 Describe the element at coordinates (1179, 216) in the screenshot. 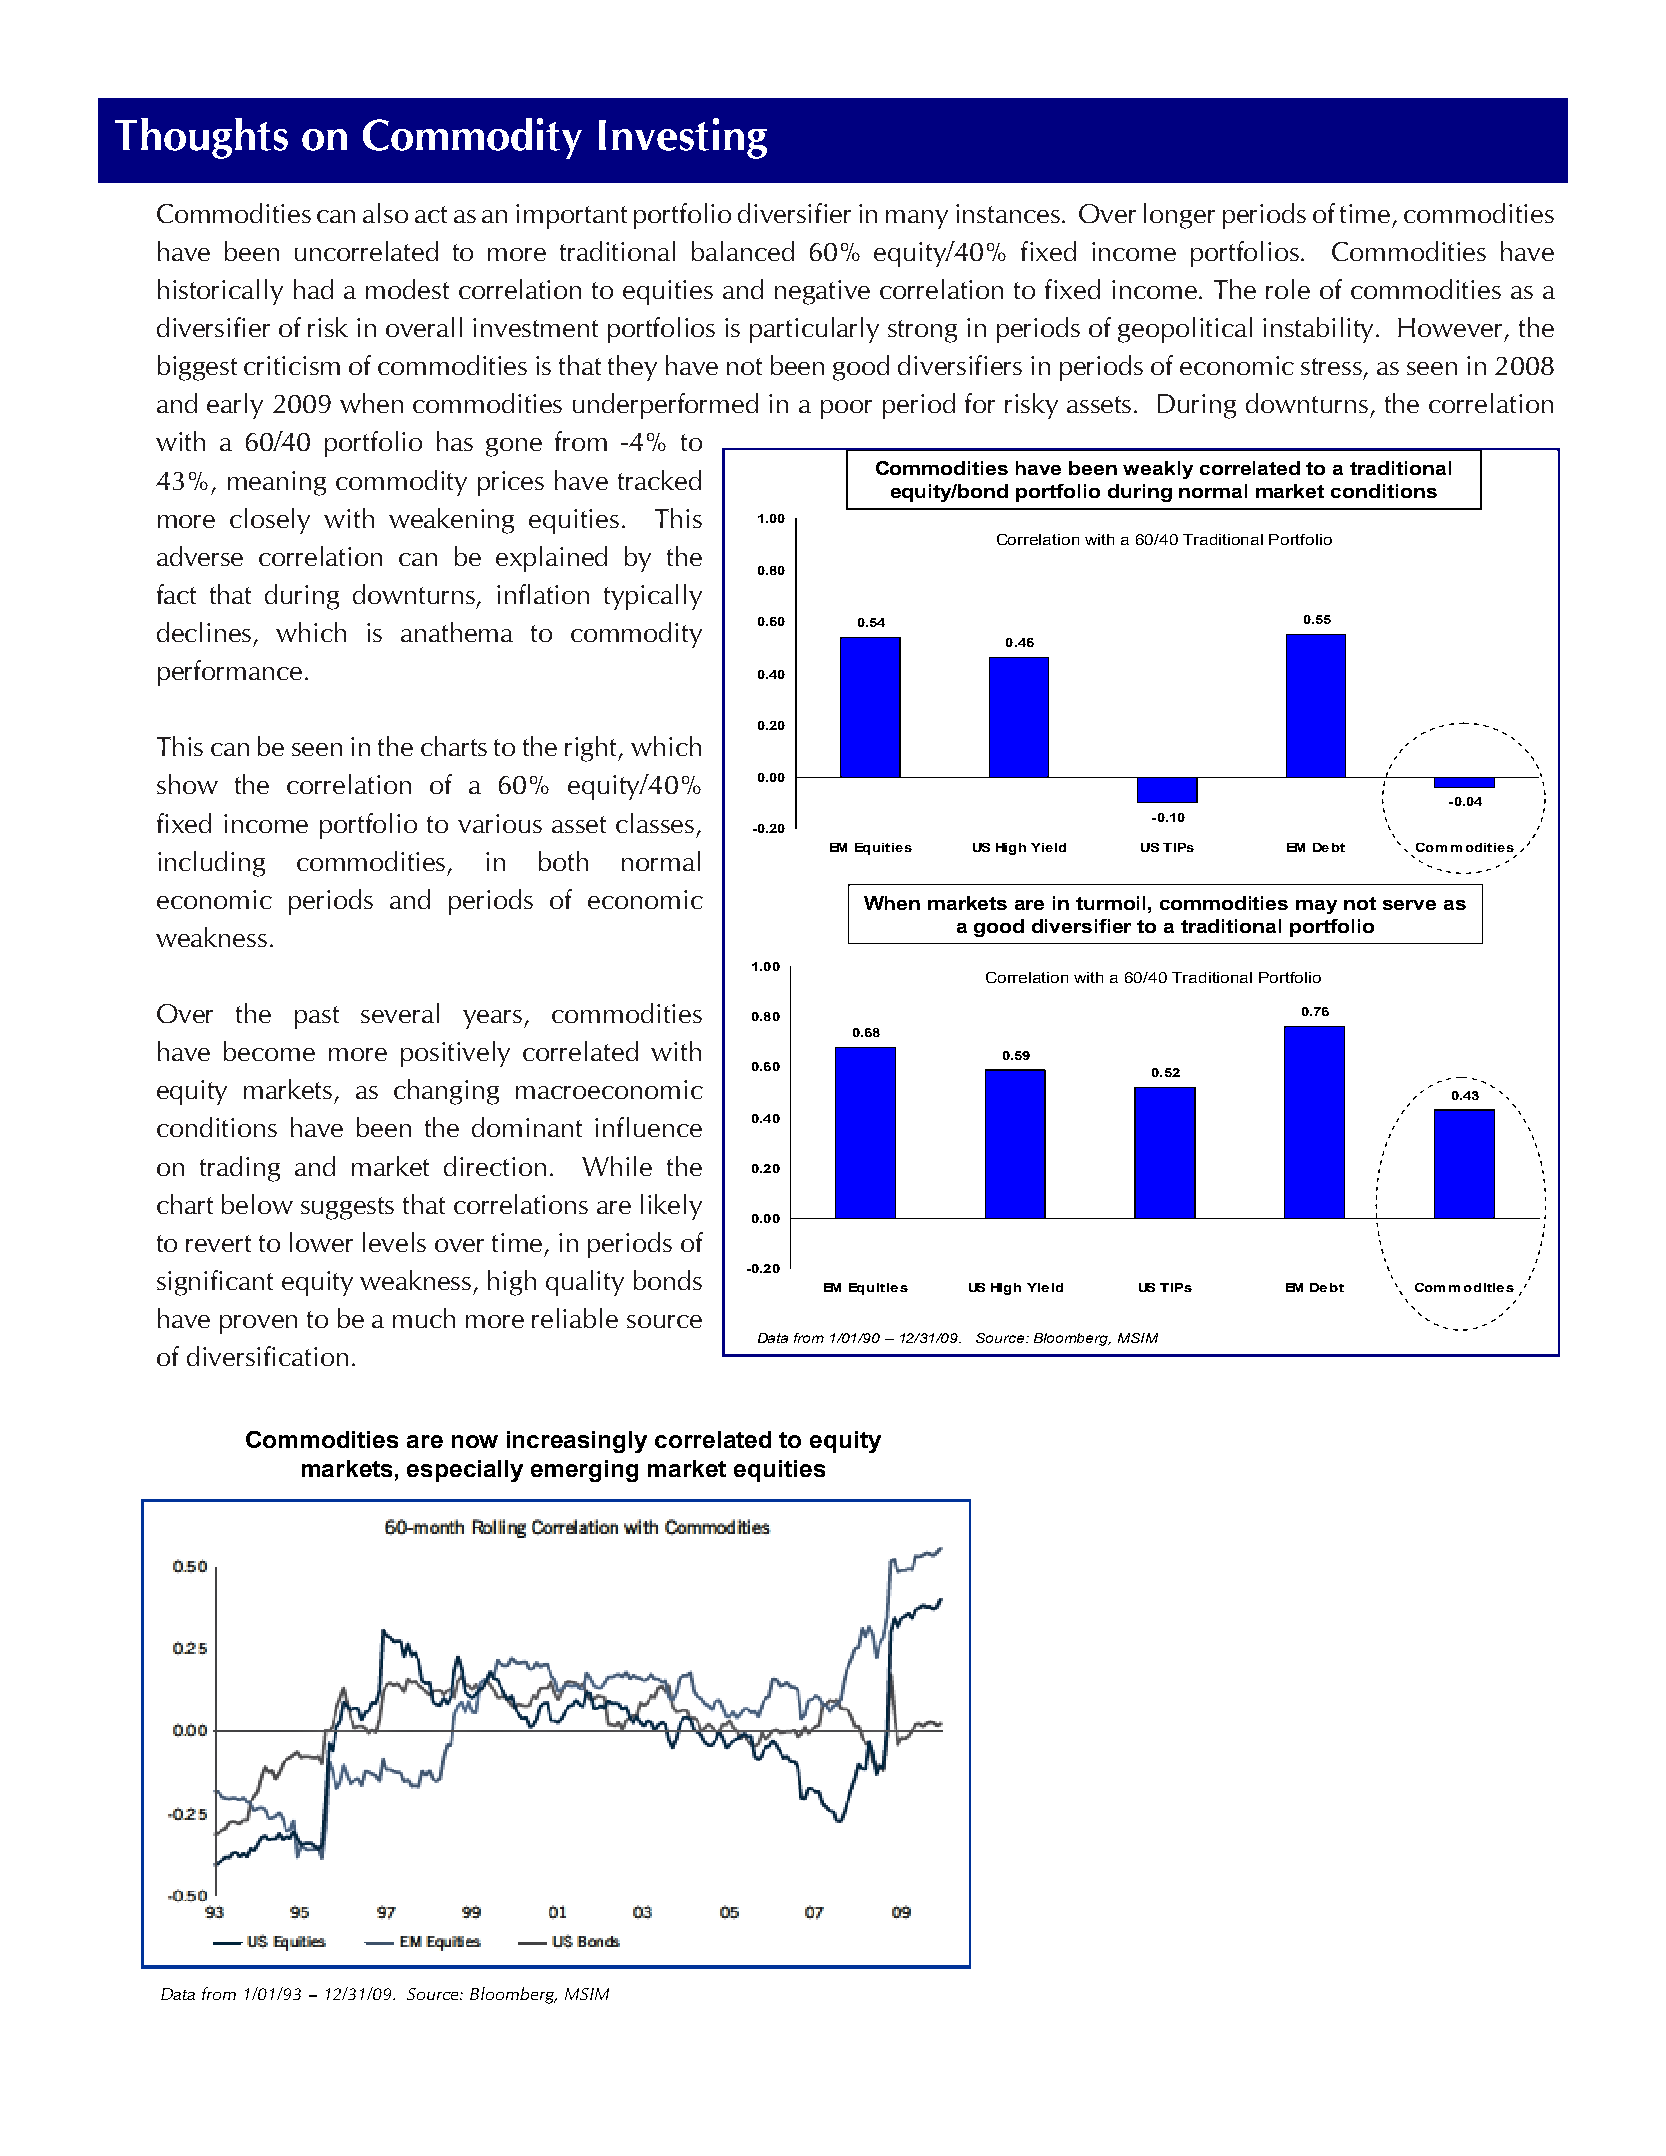

I see `longer` at that location.
